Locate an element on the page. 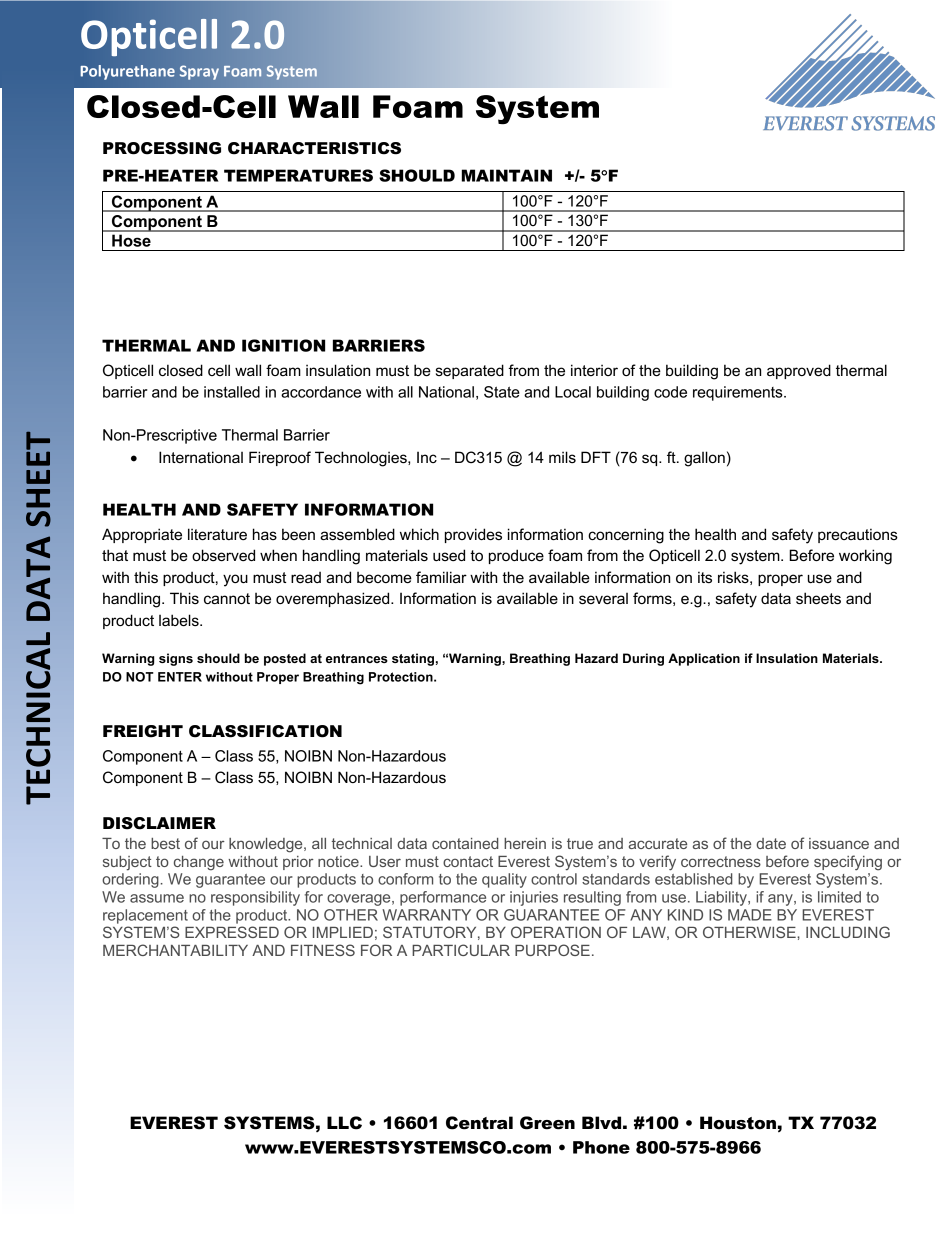 The width and height of the image is (952, 1233). Houston is located at coordinates (738, 1123).
